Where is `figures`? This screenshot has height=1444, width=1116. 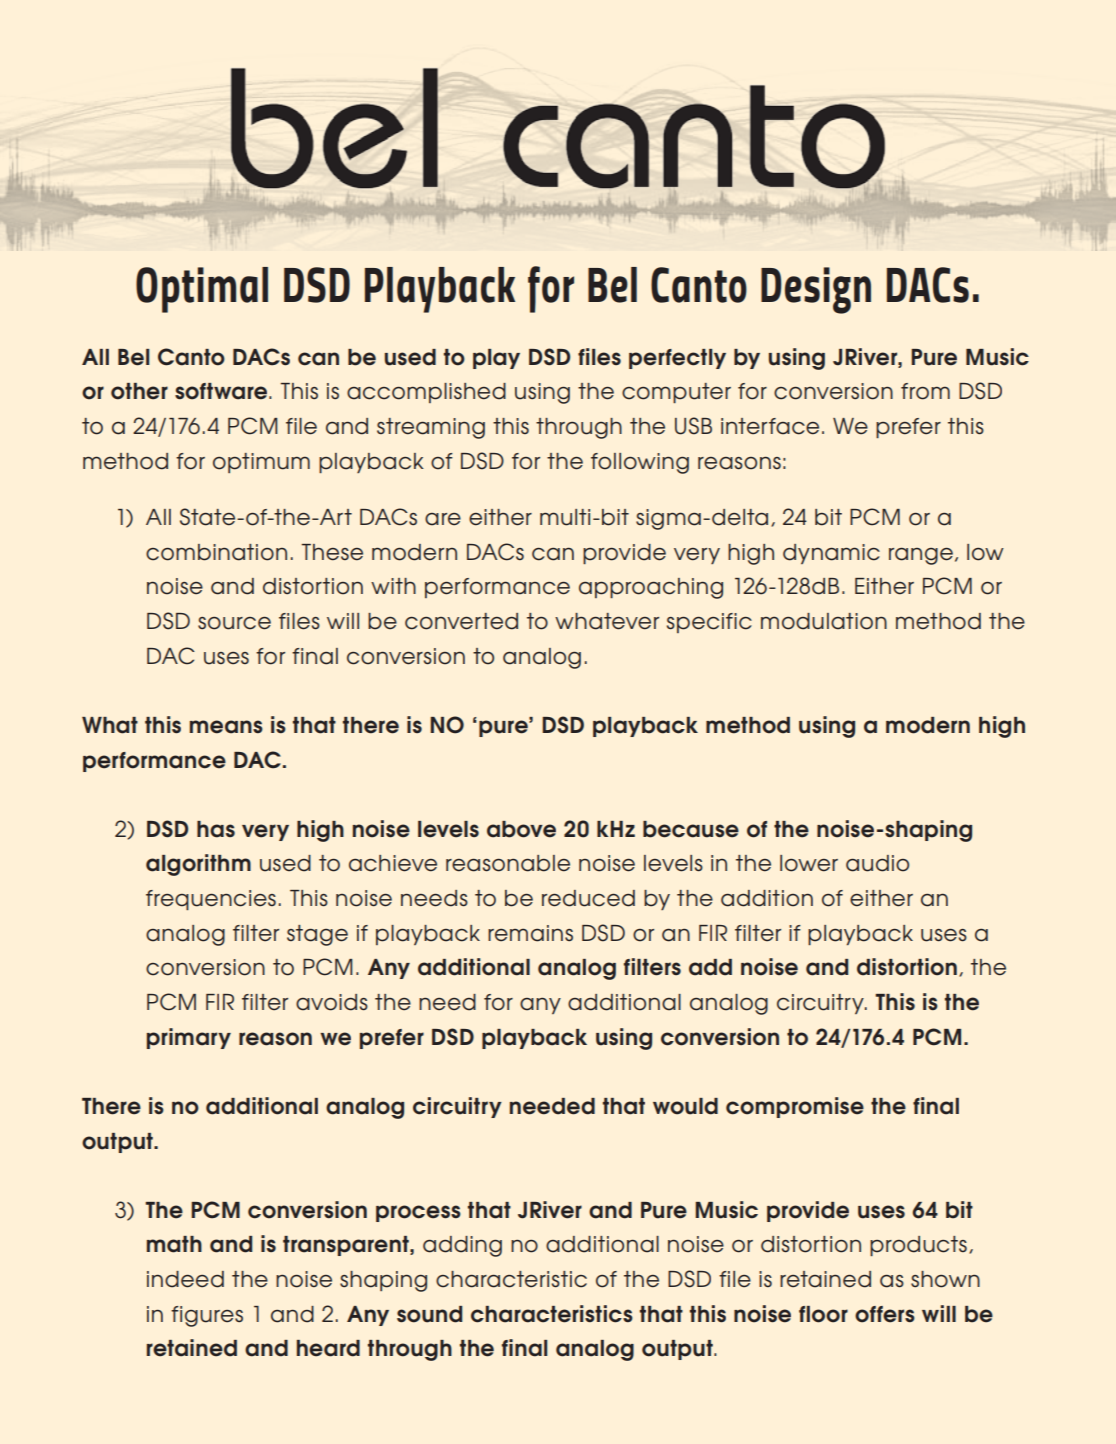 figures is located at coordinates (207, 1316).
